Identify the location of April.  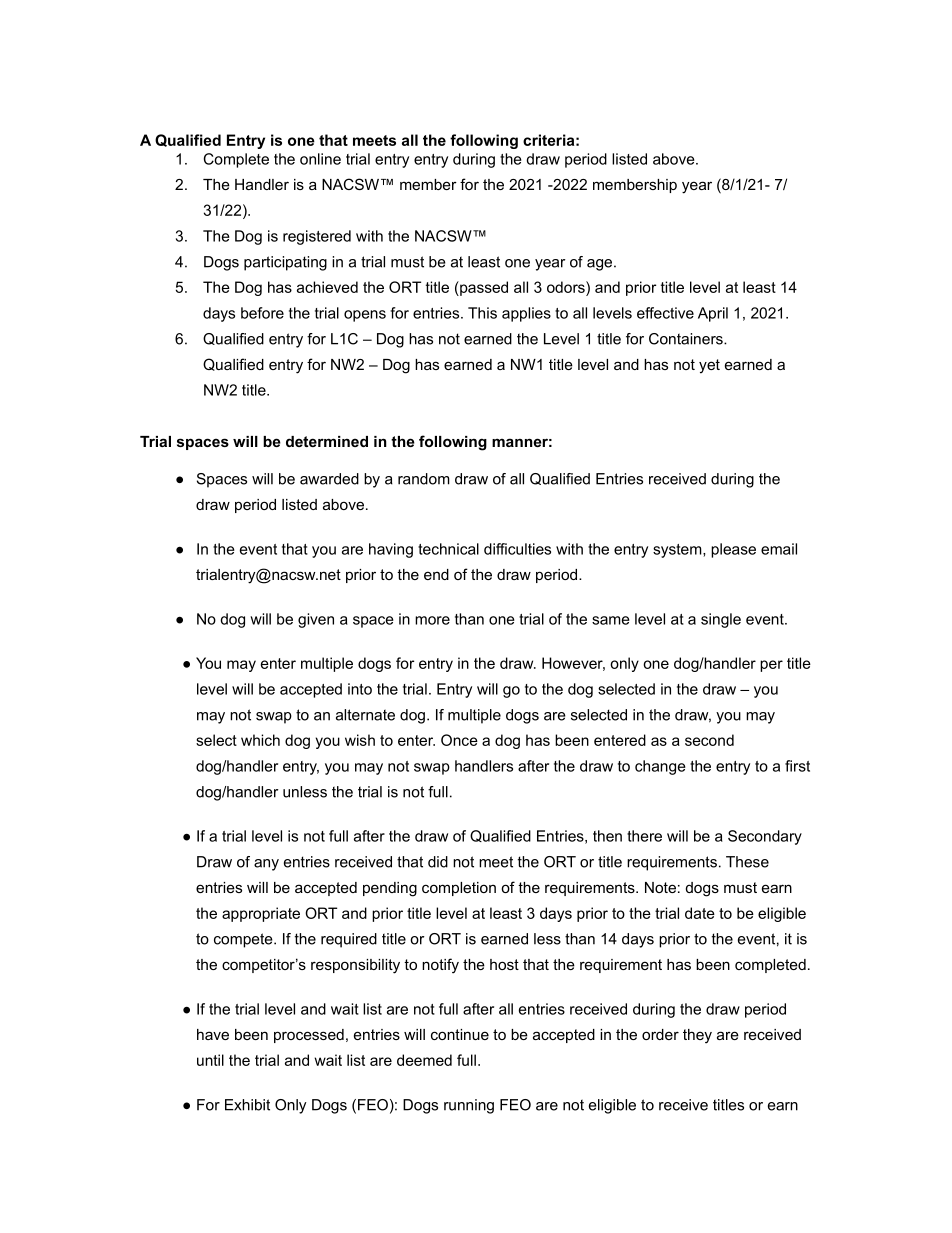
(713, 314).
